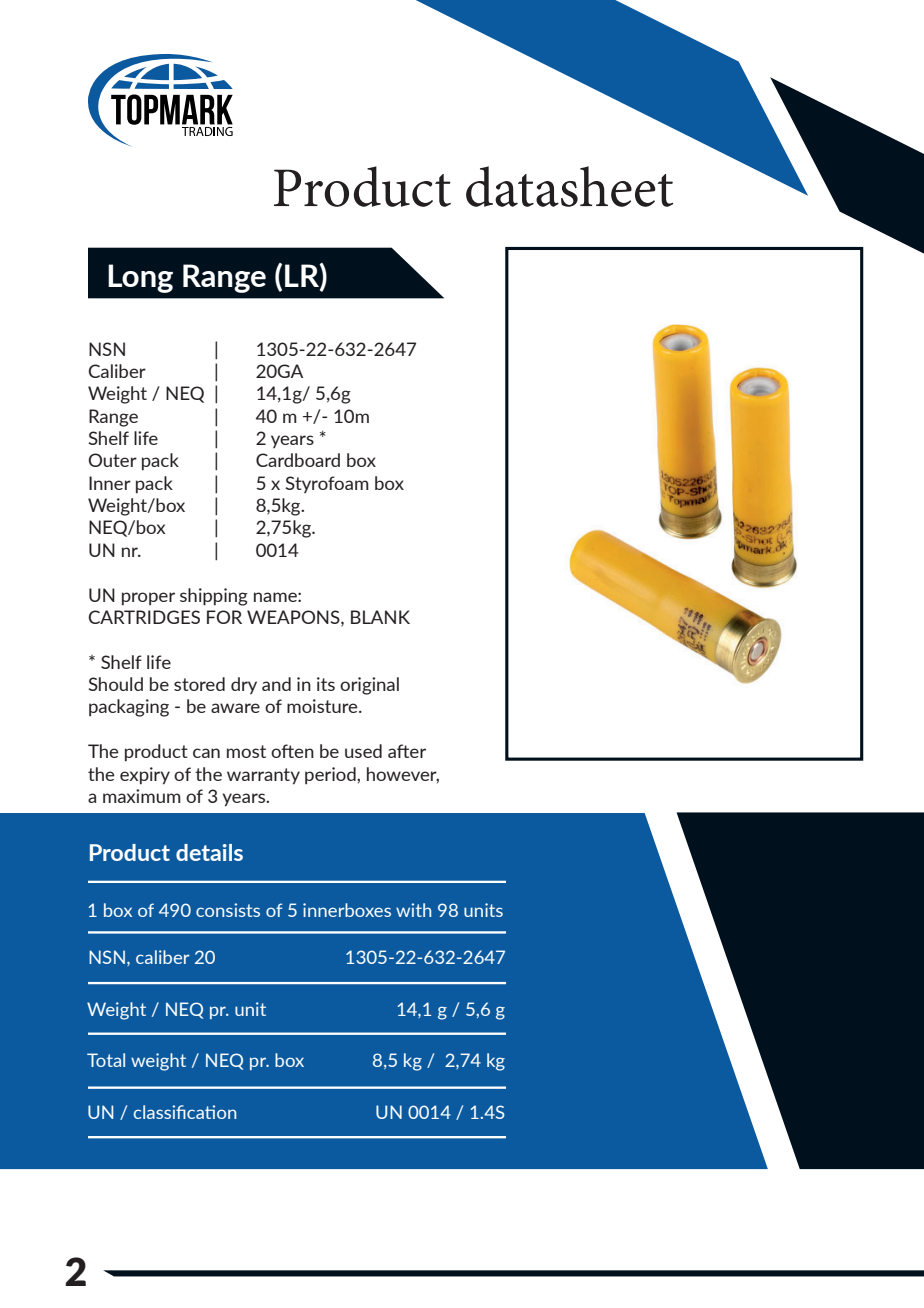 The height and width of the screenshot is (1308, 924). I want to click on with, so click(413, 910).
